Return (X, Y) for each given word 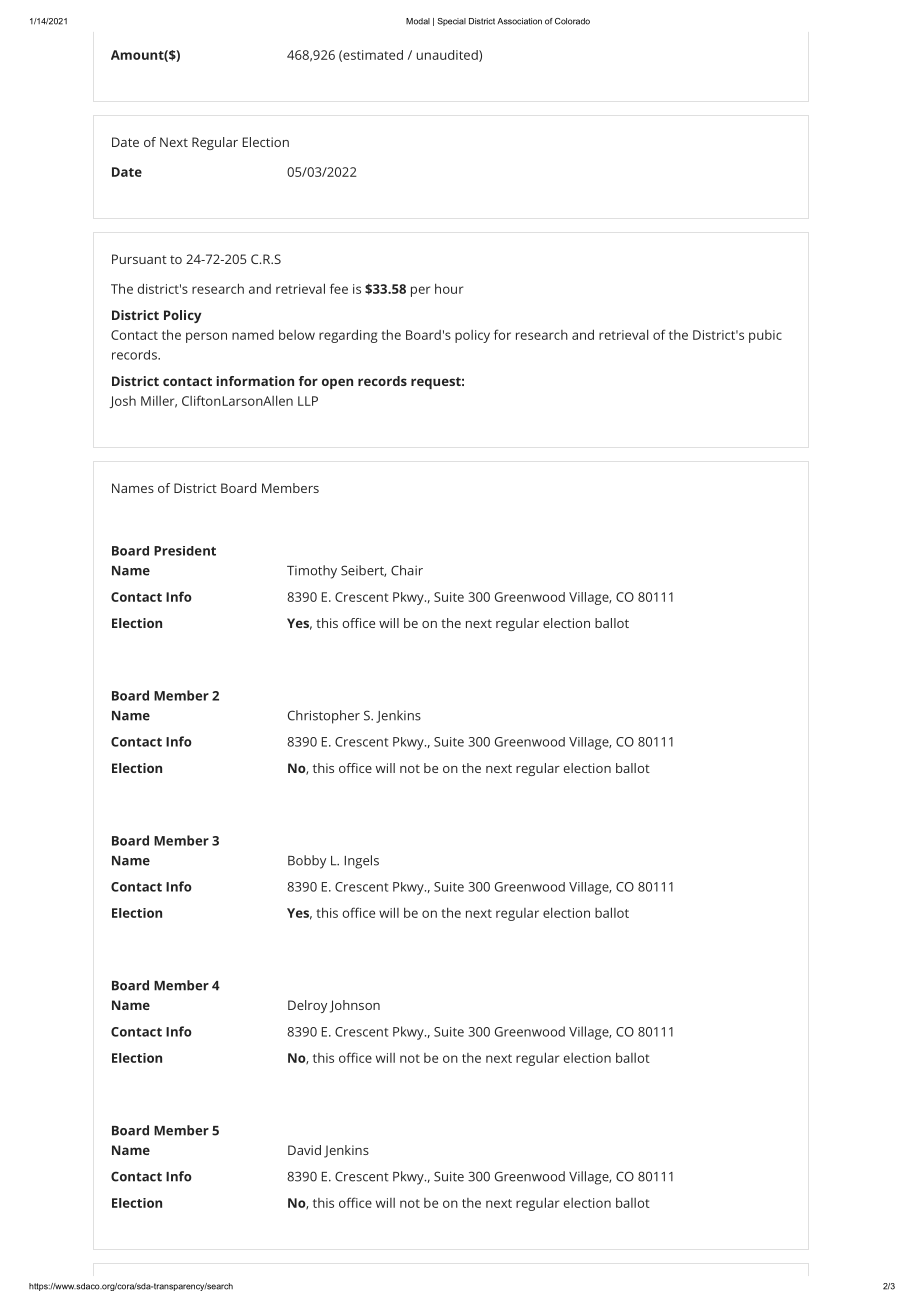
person (206, 337)
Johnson (355, 1006)
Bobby (307, 862)
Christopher (324, 717)
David (304, 1150)
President (185, 551)
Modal (418, 21)
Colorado (572, 21)
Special (451, 22)
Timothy (312, 572)
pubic (765, 336)
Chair (407, 570)
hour (449, 288)
